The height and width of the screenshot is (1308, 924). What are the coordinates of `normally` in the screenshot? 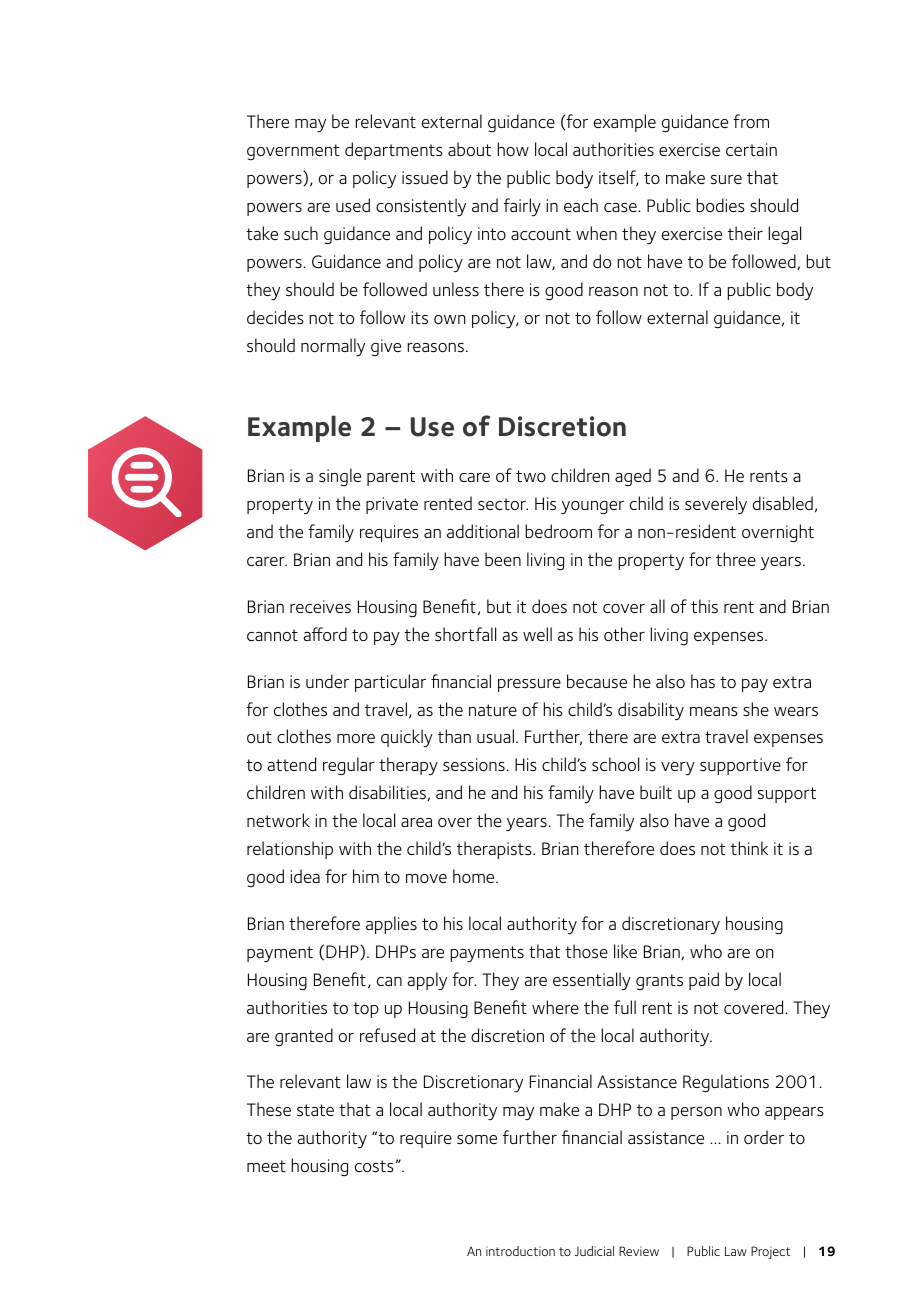 It's located at (333, 347).
